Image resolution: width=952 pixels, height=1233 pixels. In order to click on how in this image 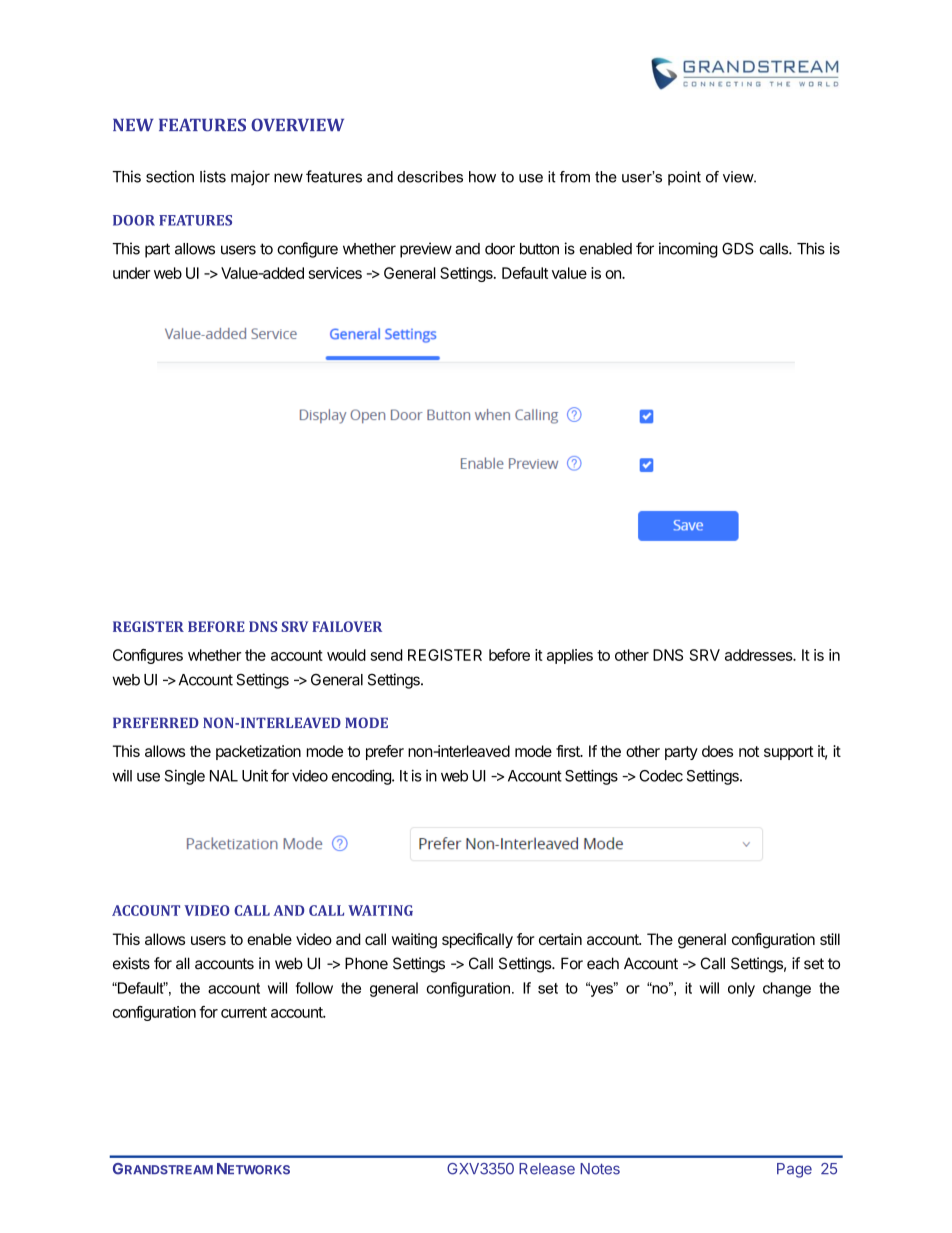, I will do `click(482, 177)`.
